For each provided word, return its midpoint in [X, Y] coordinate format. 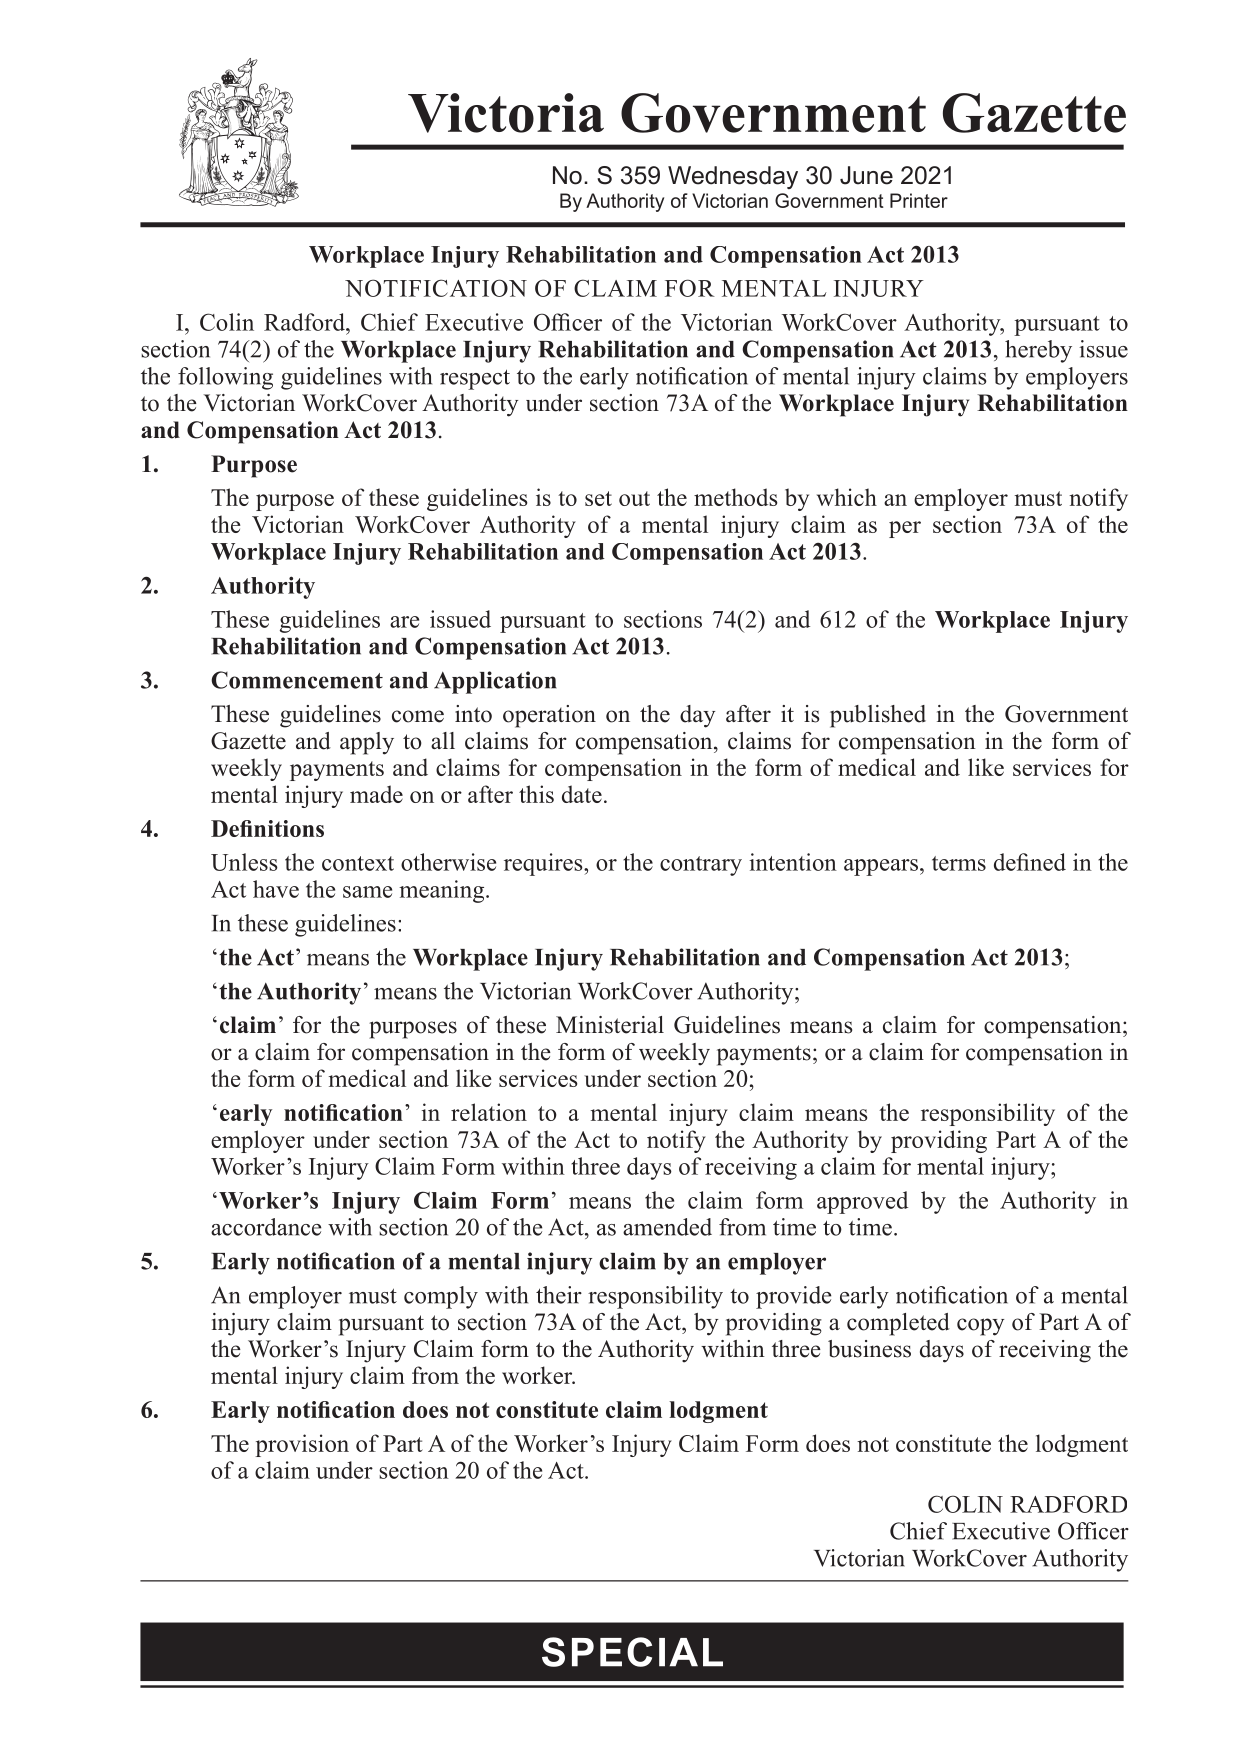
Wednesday [733, 177]
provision [302, 1445]
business [869, 1349]
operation [549, 716]
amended [667, 1227]
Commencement [297, 680]
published [878, 716]
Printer [919, 200]
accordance [266, 1227]
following [225, 378]
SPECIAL [632, 1652]
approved [862, 1202]
